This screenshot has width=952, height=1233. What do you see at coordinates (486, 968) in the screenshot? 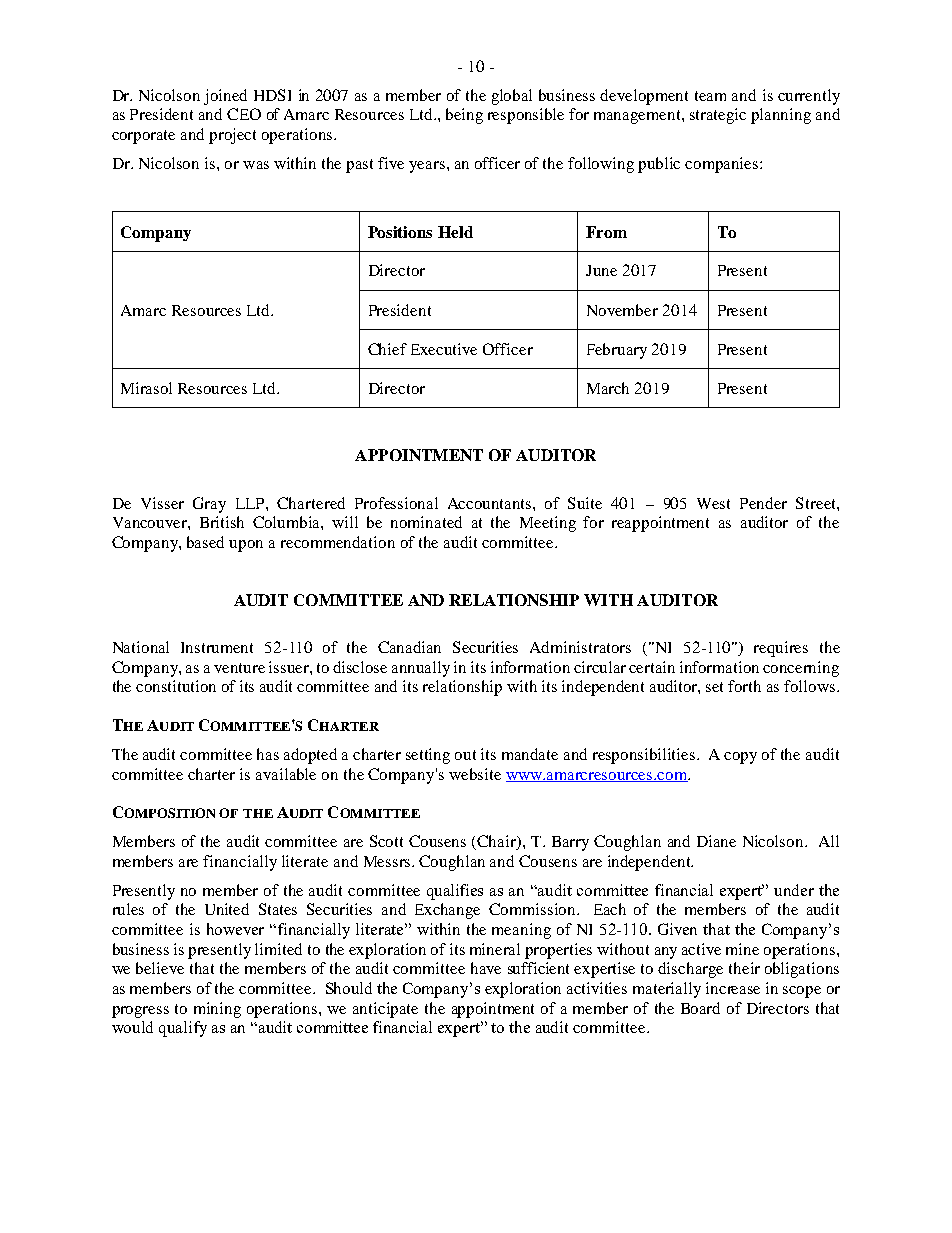
I see `have` at bounding box center [486, 968].
